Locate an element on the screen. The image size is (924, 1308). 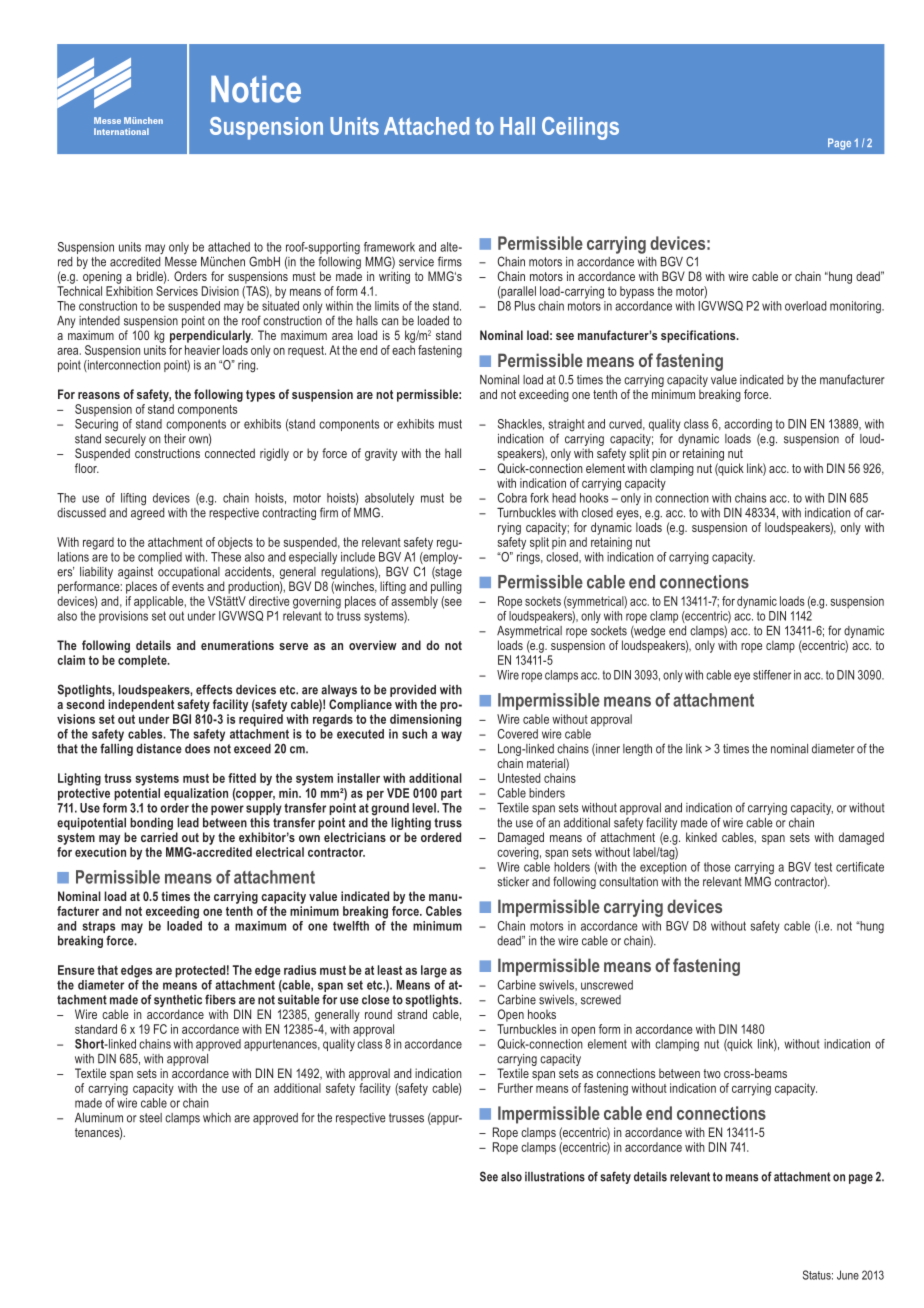
June is located at coordinates (848, 1275).
